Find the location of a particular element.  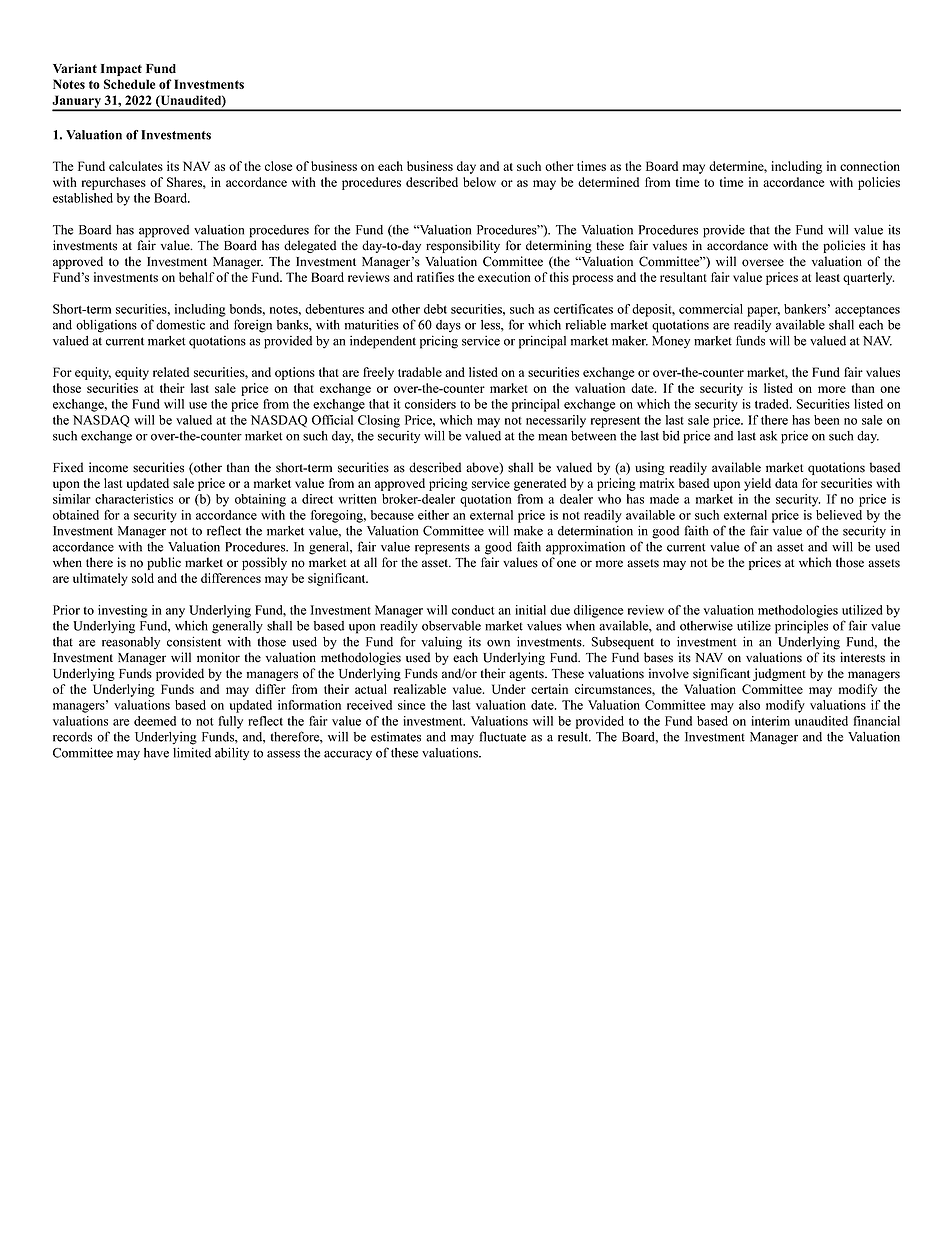

traded is located at coordinates (773, 404).
